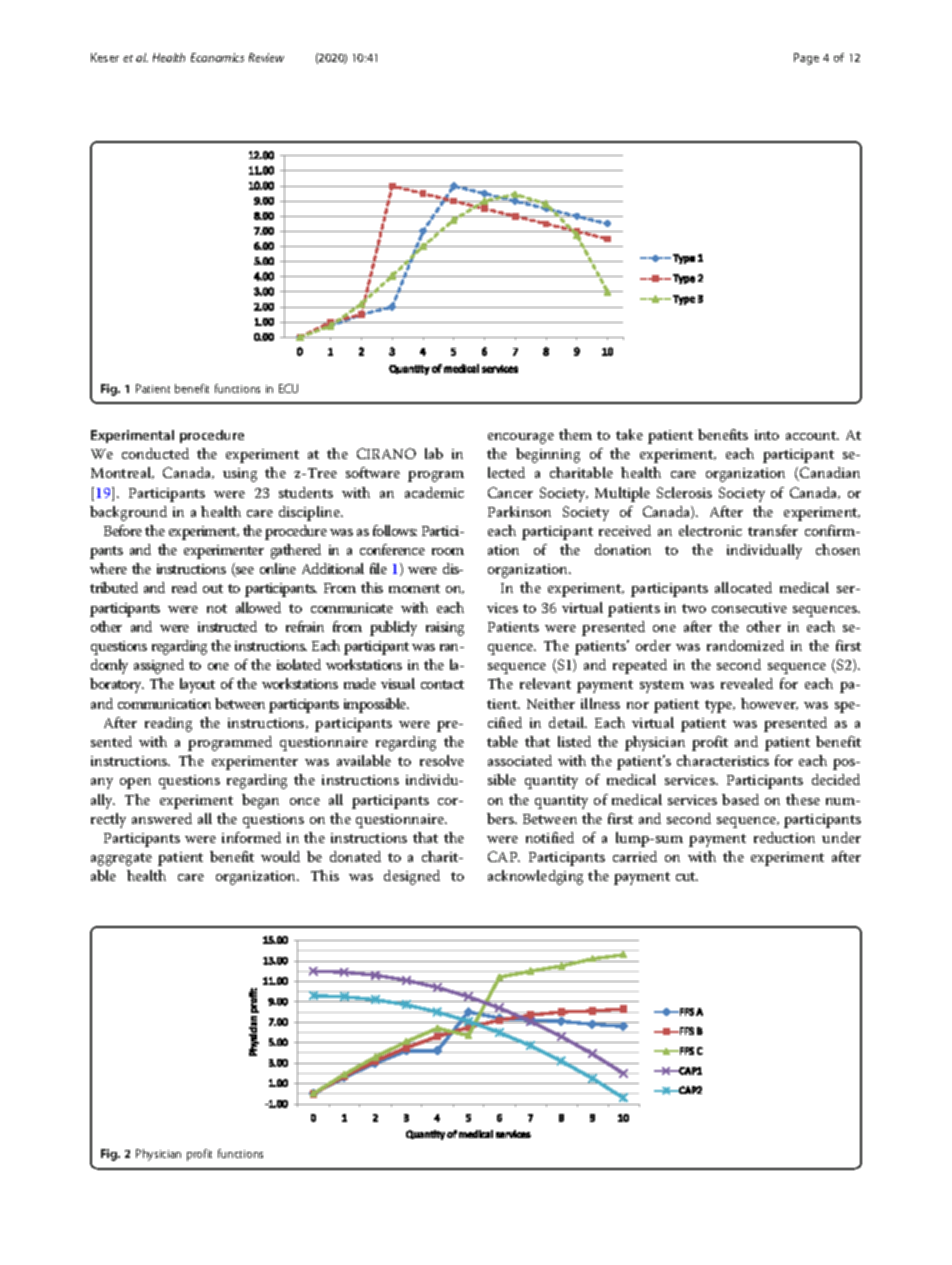 The width and height of the screenshot is (952, 1265). Describe the element at coordinates (504, 856) in the screenshot. I see `CAP` at that location.
